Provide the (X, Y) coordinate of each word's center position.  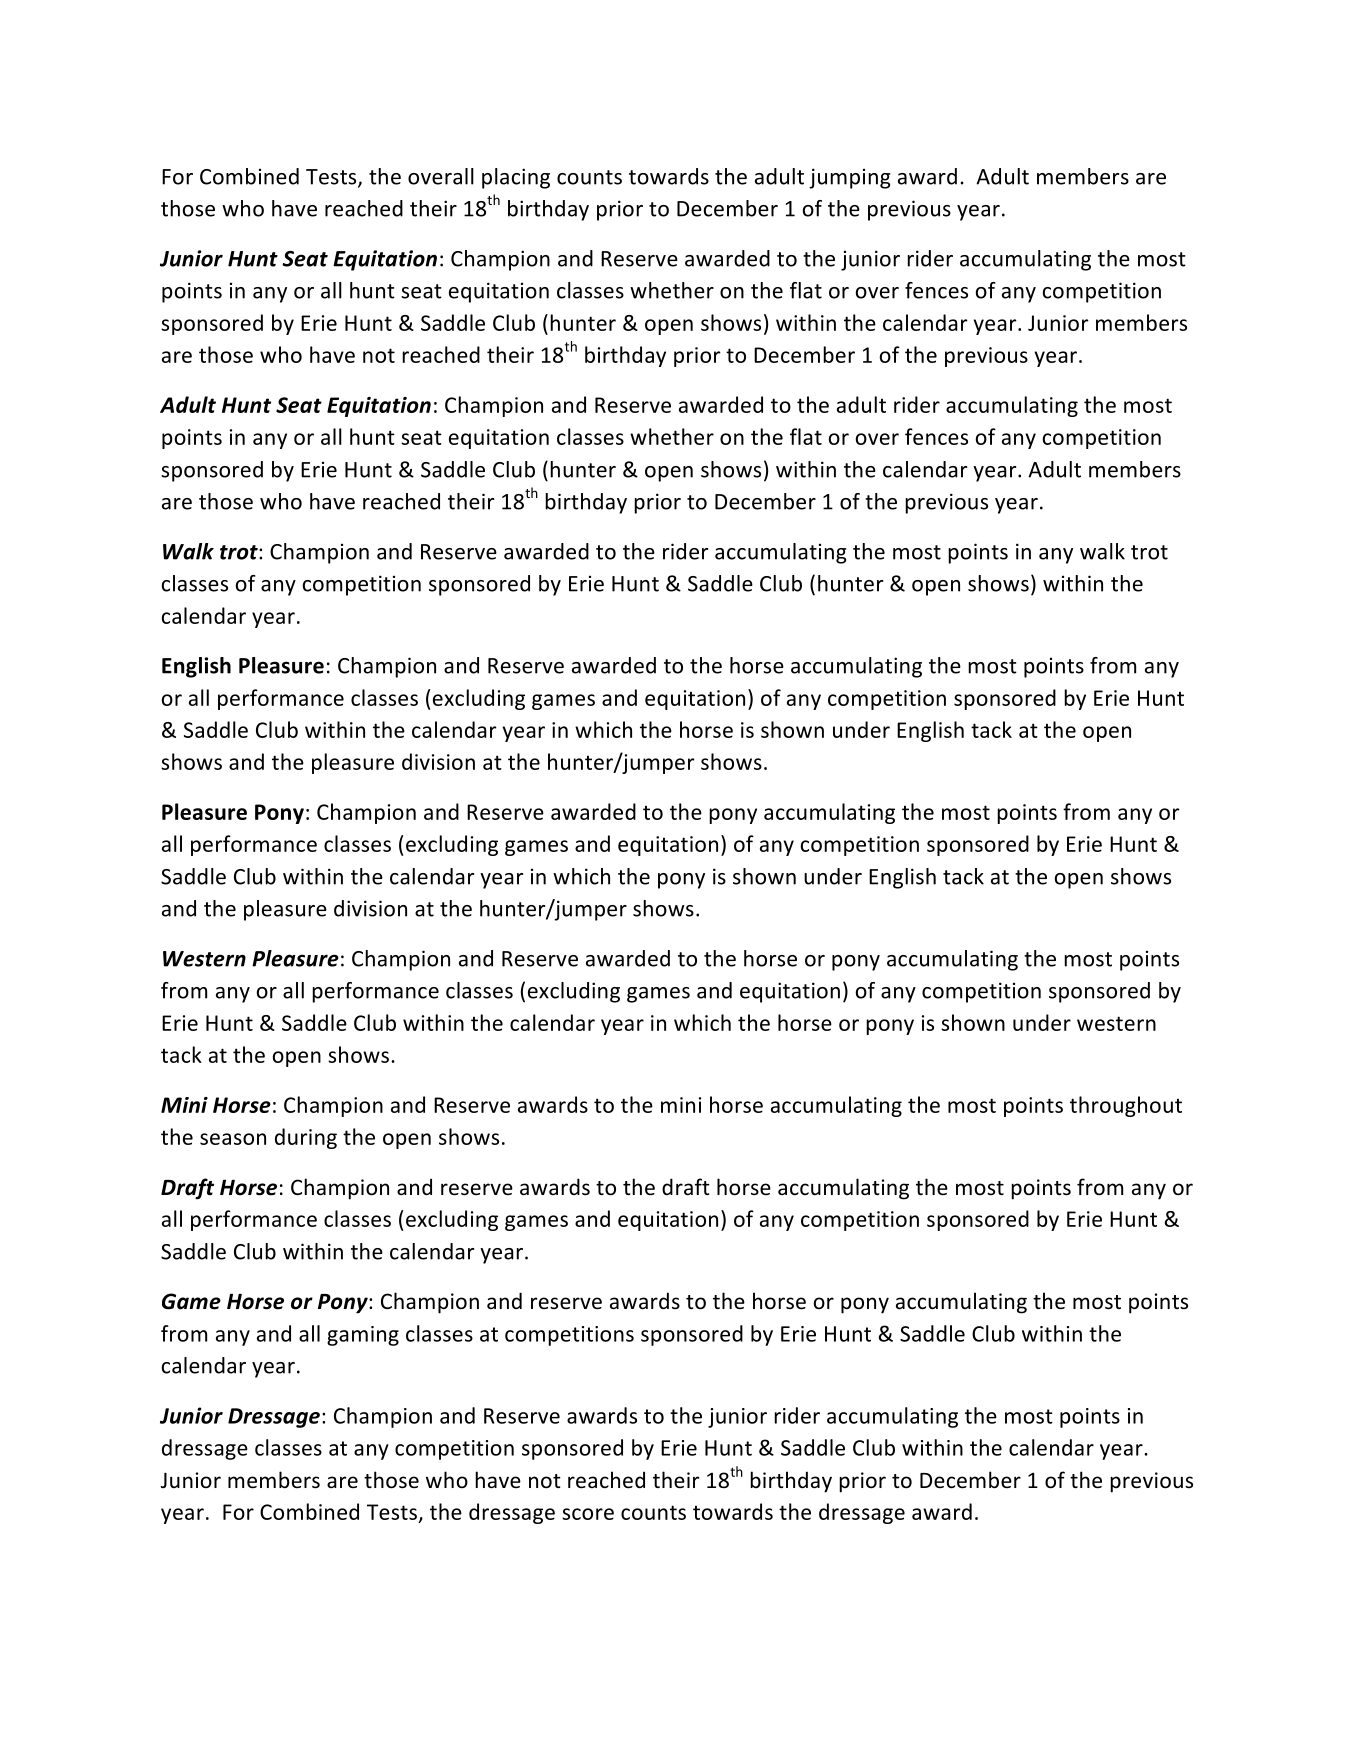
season (233, 1139)
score (588, 1514)
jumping (850, 178)
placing (516, 178)
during (306, 1138)
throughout (1126, 1106)
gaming (363, 1336)
